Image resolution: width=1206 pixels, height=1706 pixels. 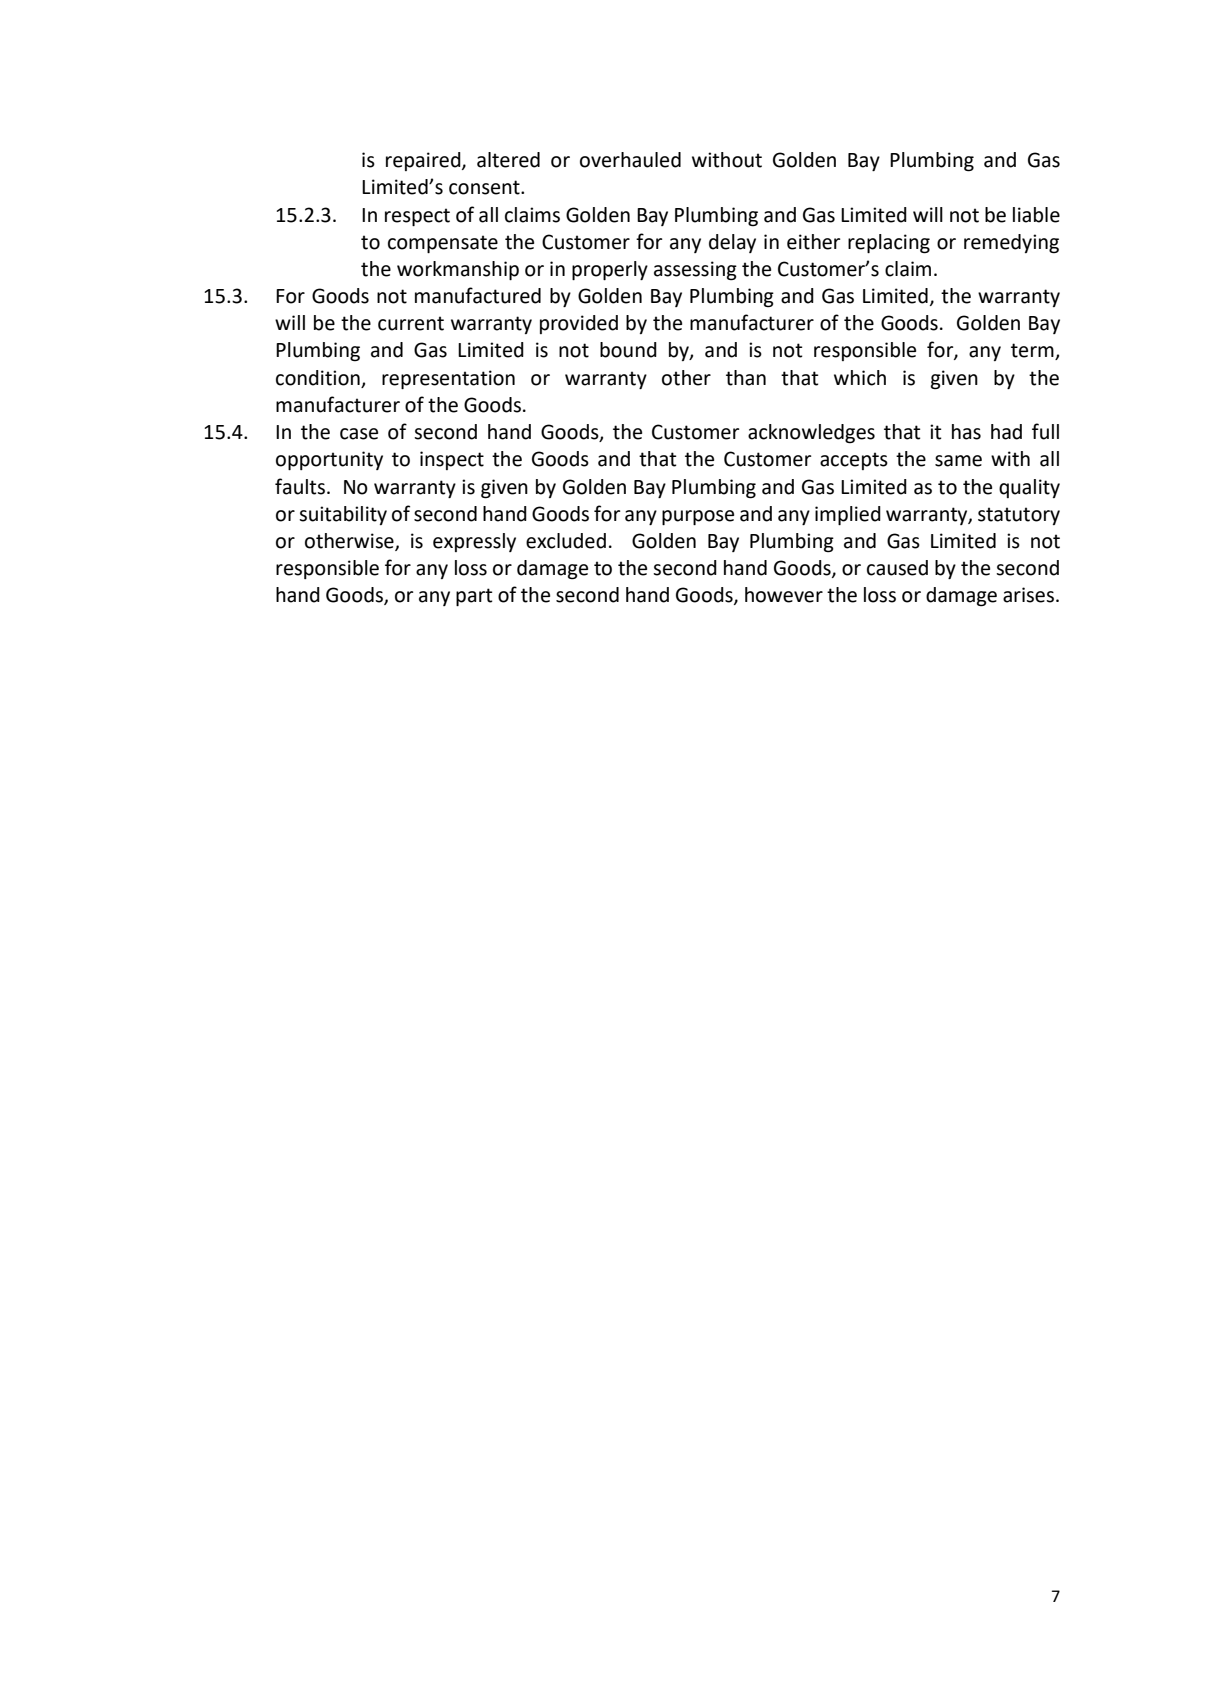 I want to click on however, so click(x=784, y=595).
